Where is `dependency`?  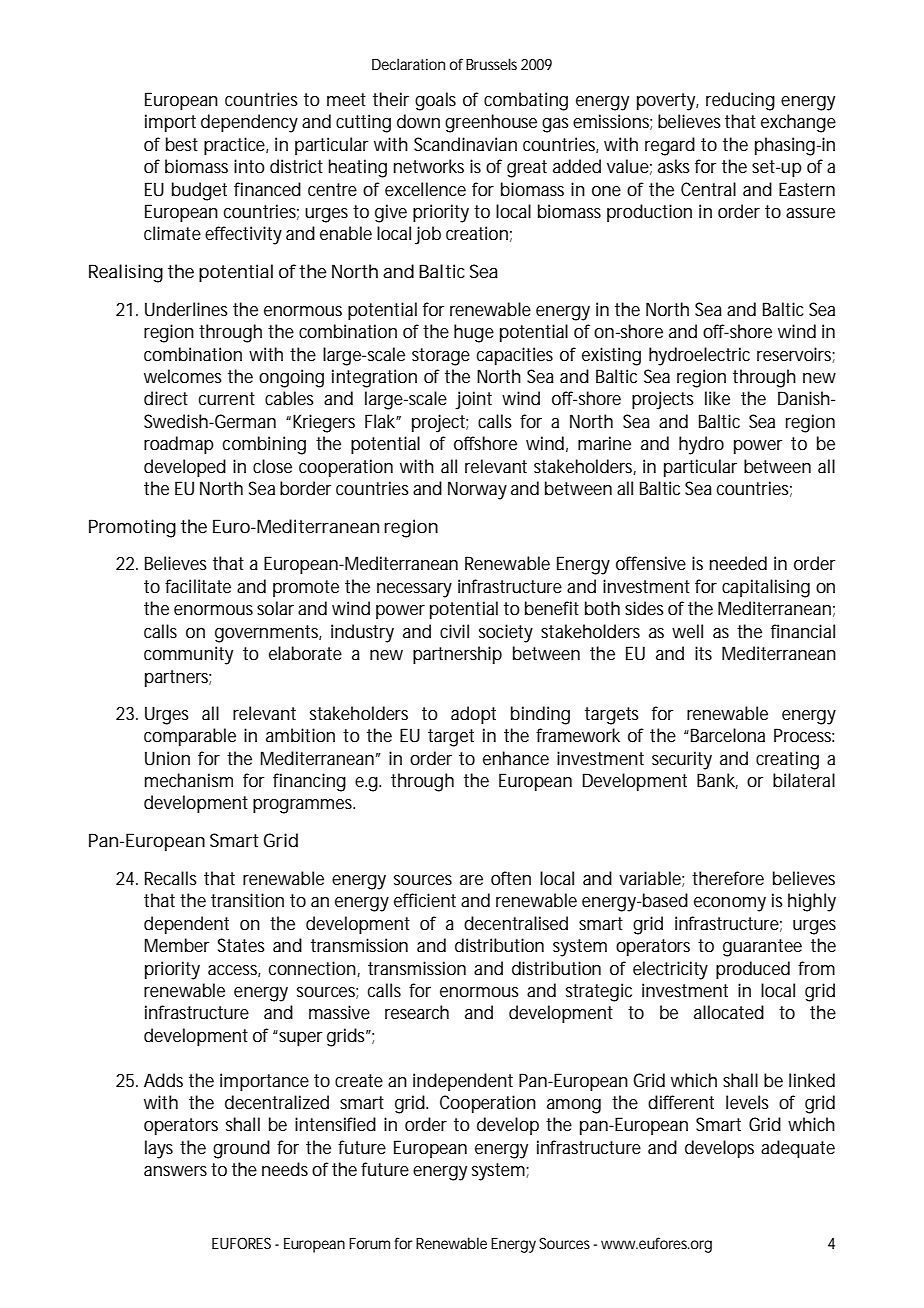
dependency is located at coordinates (249, 123).
